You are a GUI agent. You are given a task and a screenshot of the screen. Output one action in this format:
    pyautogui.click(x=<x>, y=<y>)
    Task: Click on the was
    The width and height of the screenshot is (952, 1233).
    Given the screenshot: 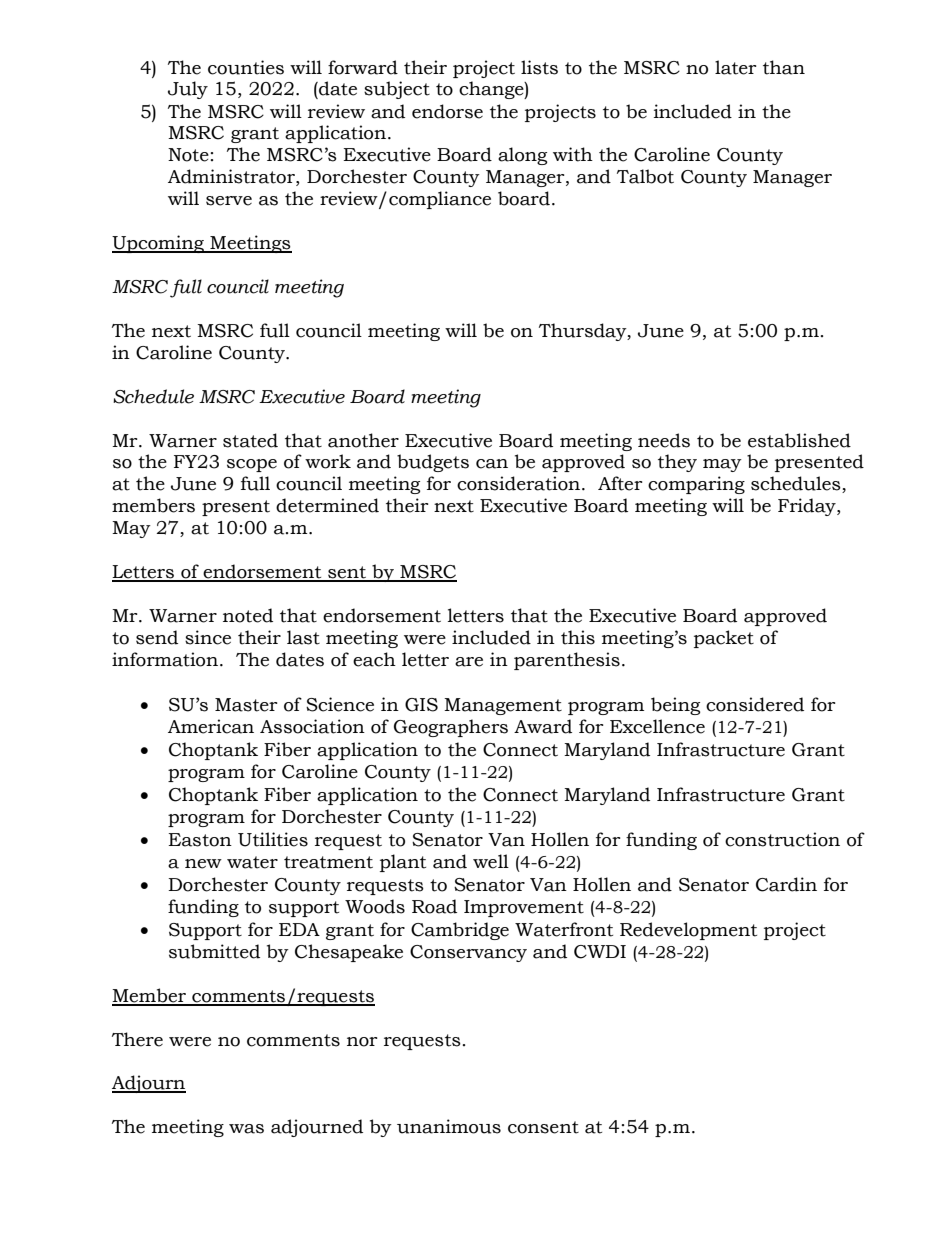 What is the action you would take?
    pyautogui.click(x=246, y=1129)
